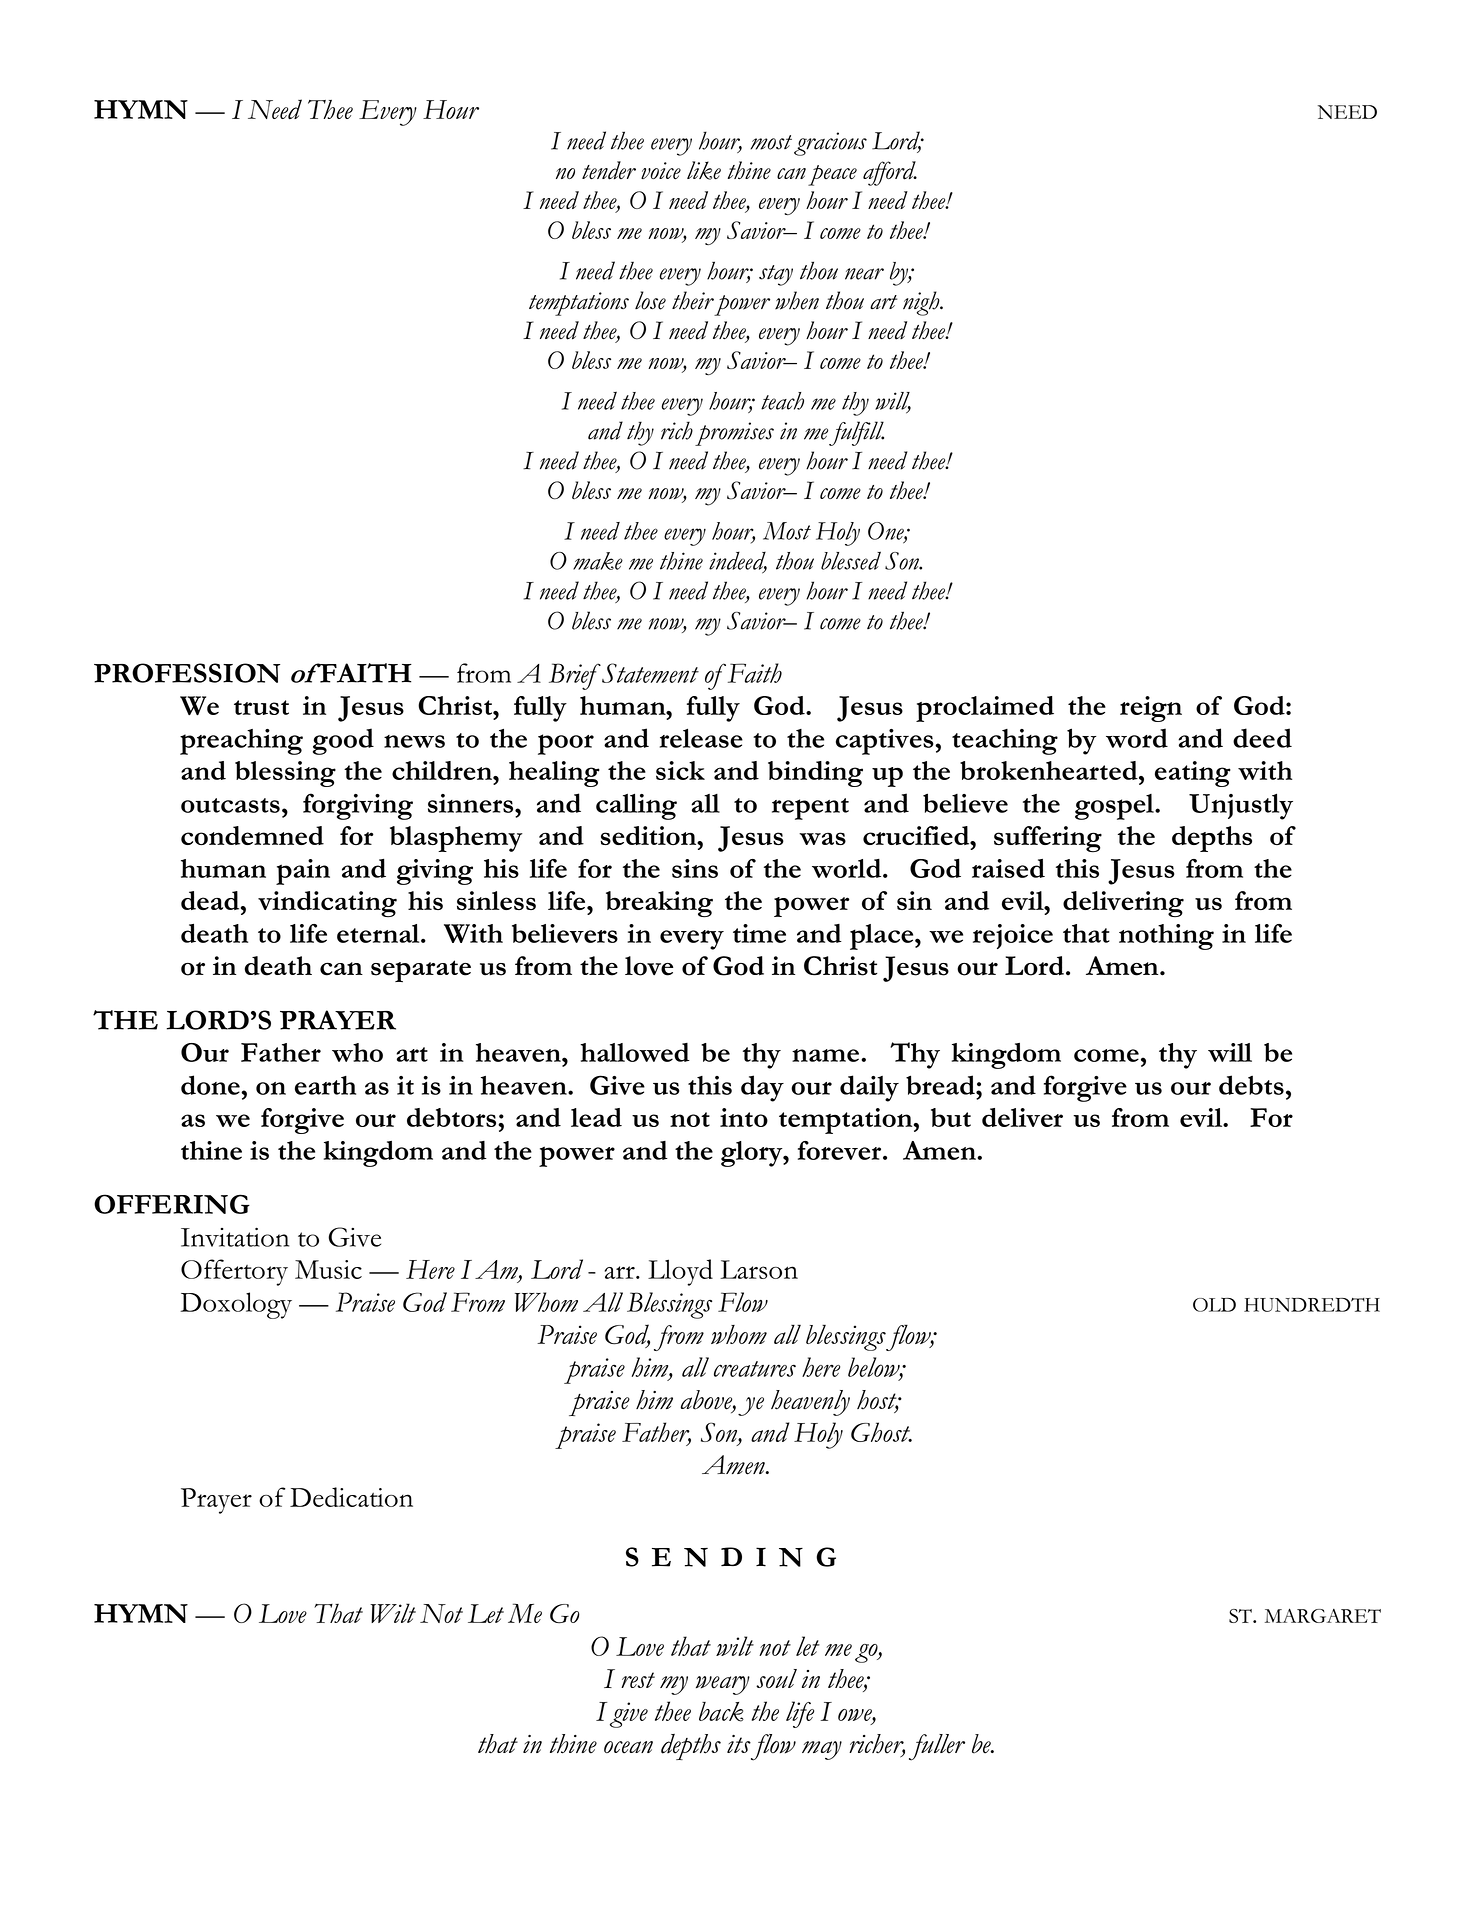 Image resolution: width=1474 pixels, height=1908 pixels. Describe the element at coordinates (609, 170) in the screenshot. I see `tender` at that location.
